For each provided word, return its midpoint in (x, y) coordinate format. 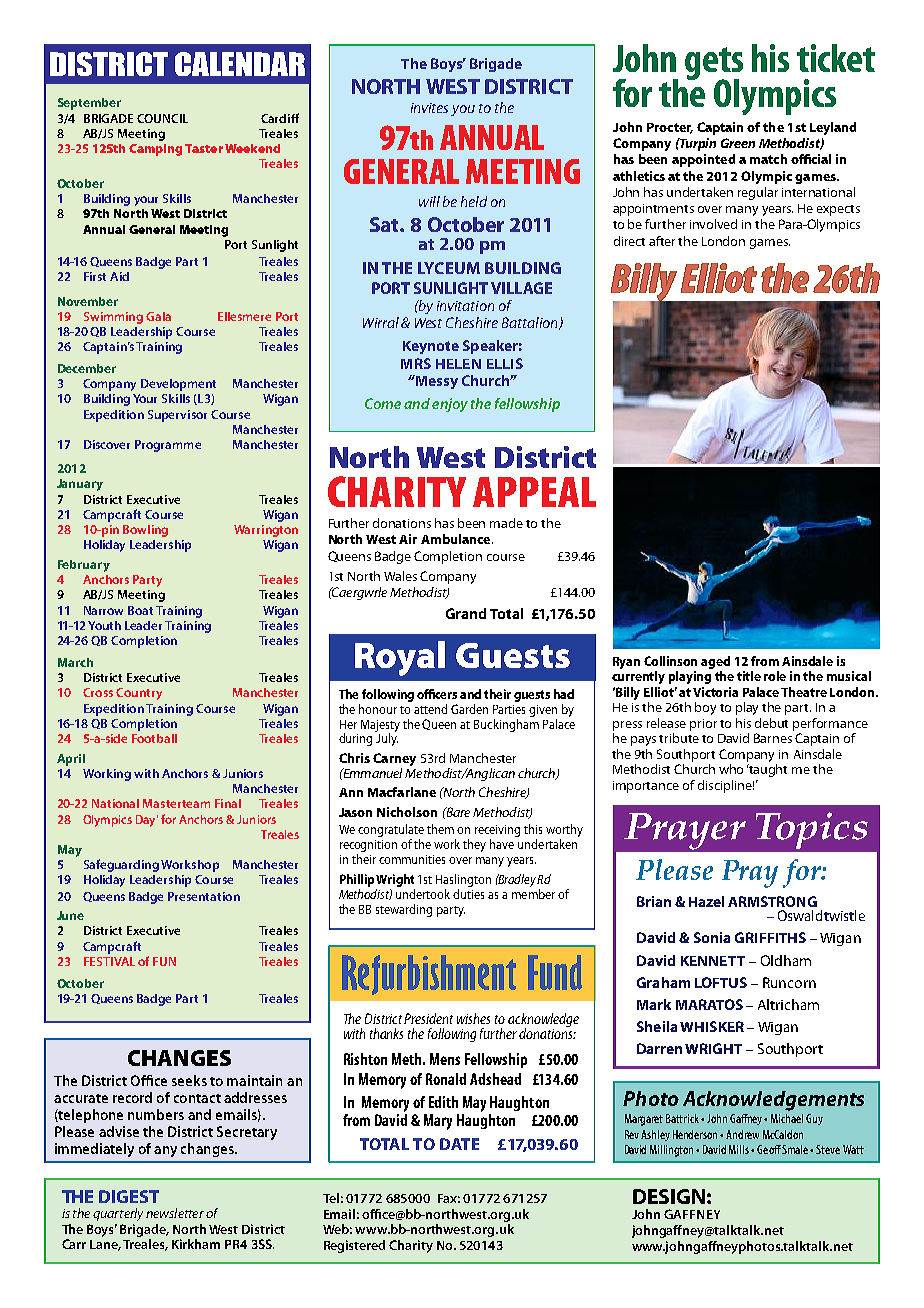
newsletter (175, 1213)
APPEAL (534, 492)
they (474, 845)
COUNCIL (162, 118)
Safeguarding (121, 865)
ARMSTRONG (772, 901)
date (459, 1144)
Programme (168, 446)
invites (429, 108)
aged (715, 662)
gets (714, 64)
